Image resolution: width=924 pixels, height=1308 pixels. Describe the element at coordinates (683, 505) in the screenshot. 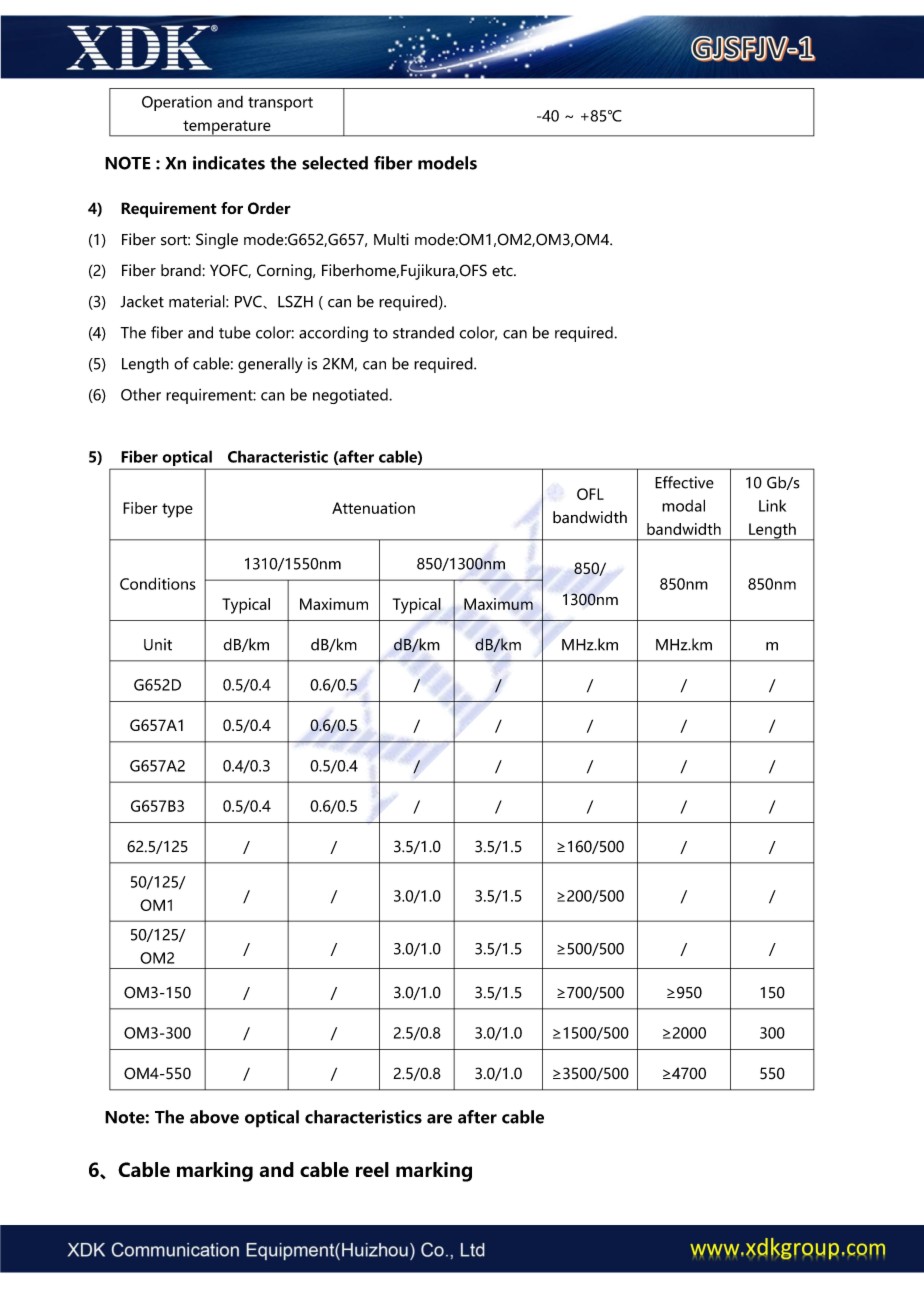

I see `modal` at that location.
